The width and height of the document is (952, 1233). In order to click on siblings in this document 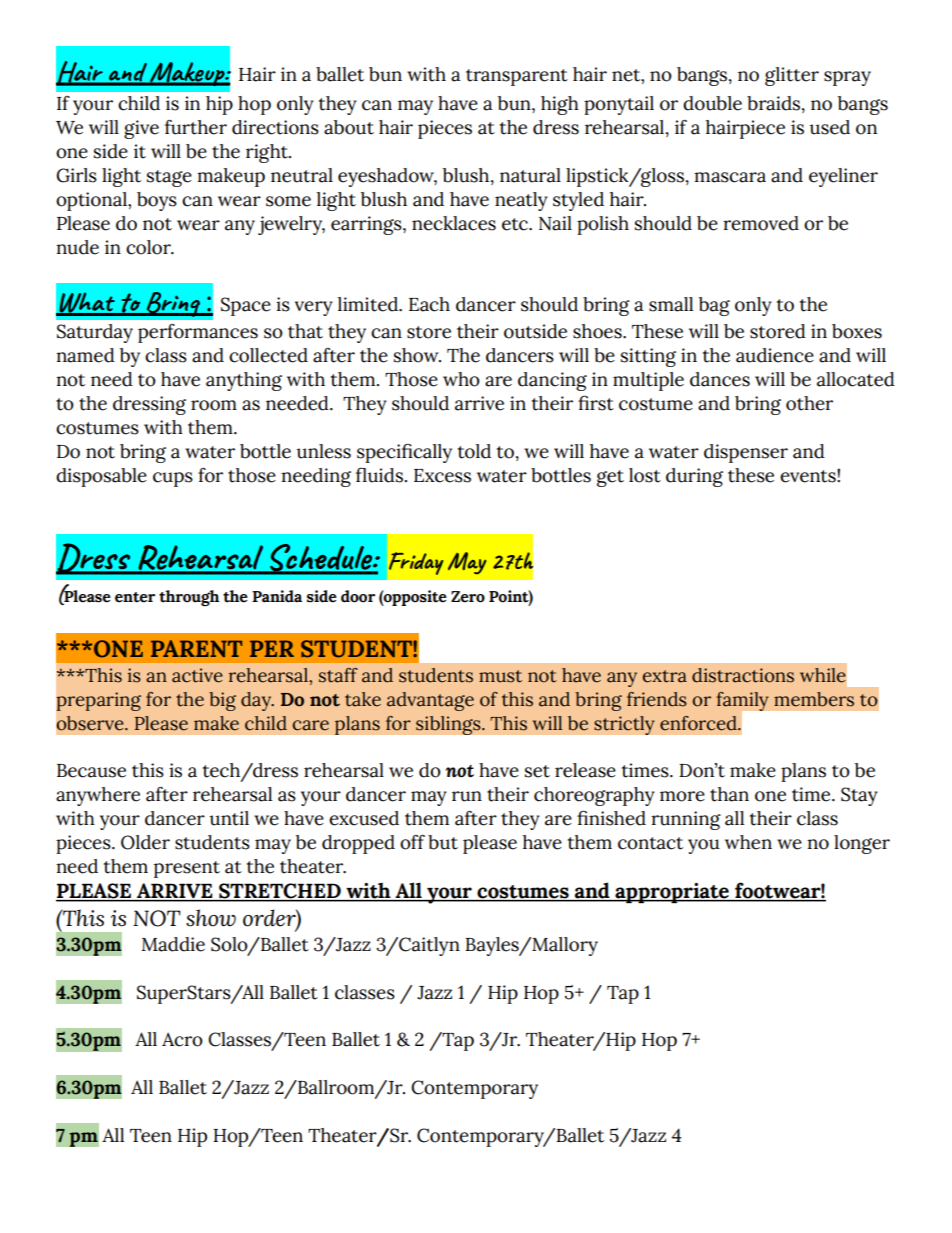, I will do `click(449, 725)`.
